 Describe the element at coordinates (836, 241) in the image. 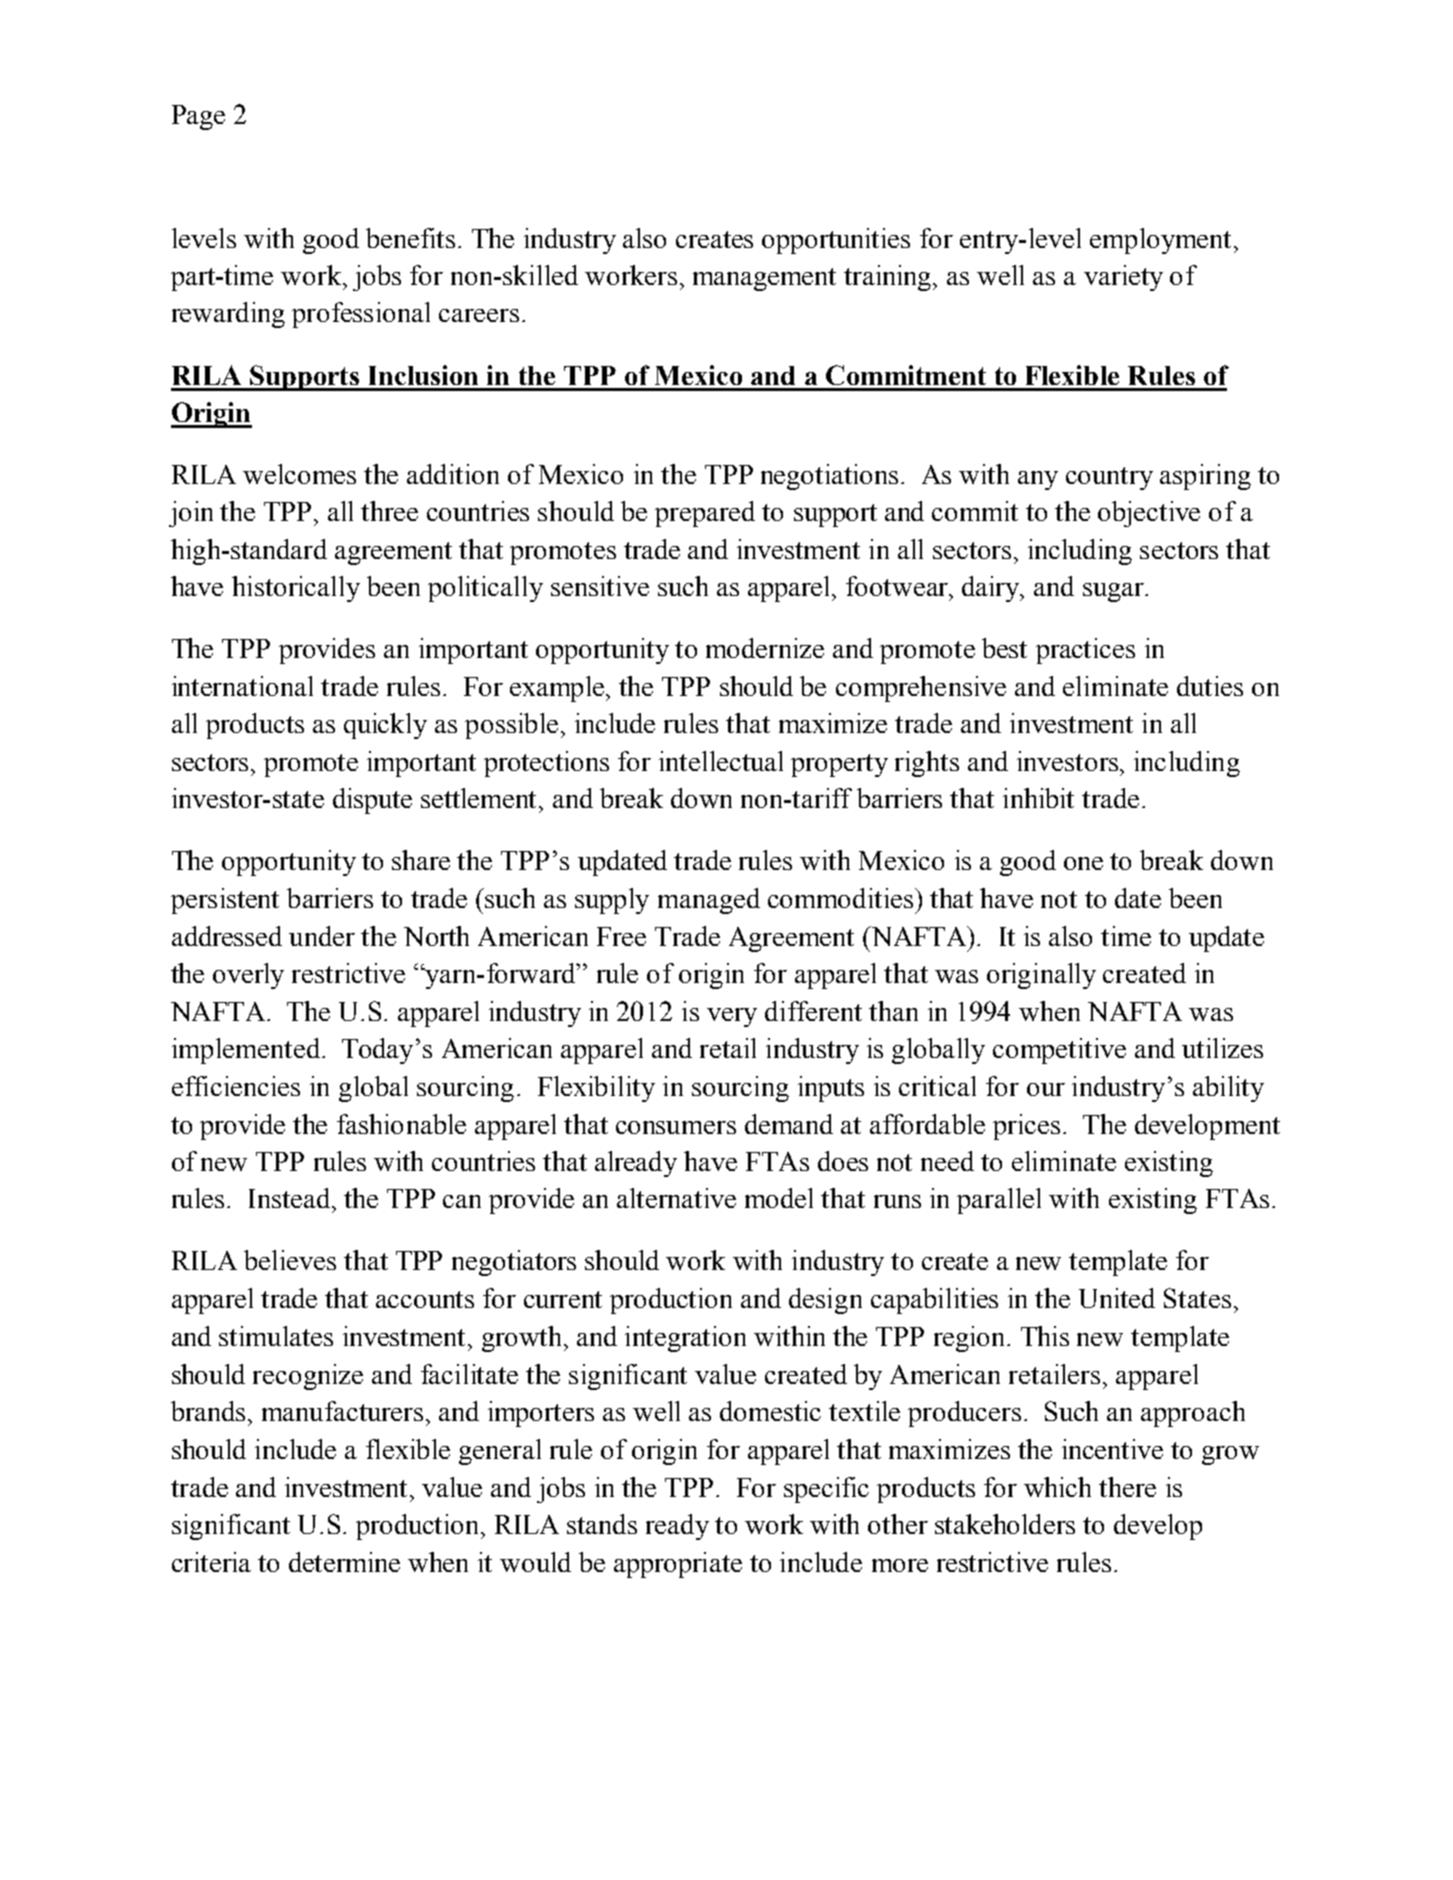

I see `opportunities` at that location.
